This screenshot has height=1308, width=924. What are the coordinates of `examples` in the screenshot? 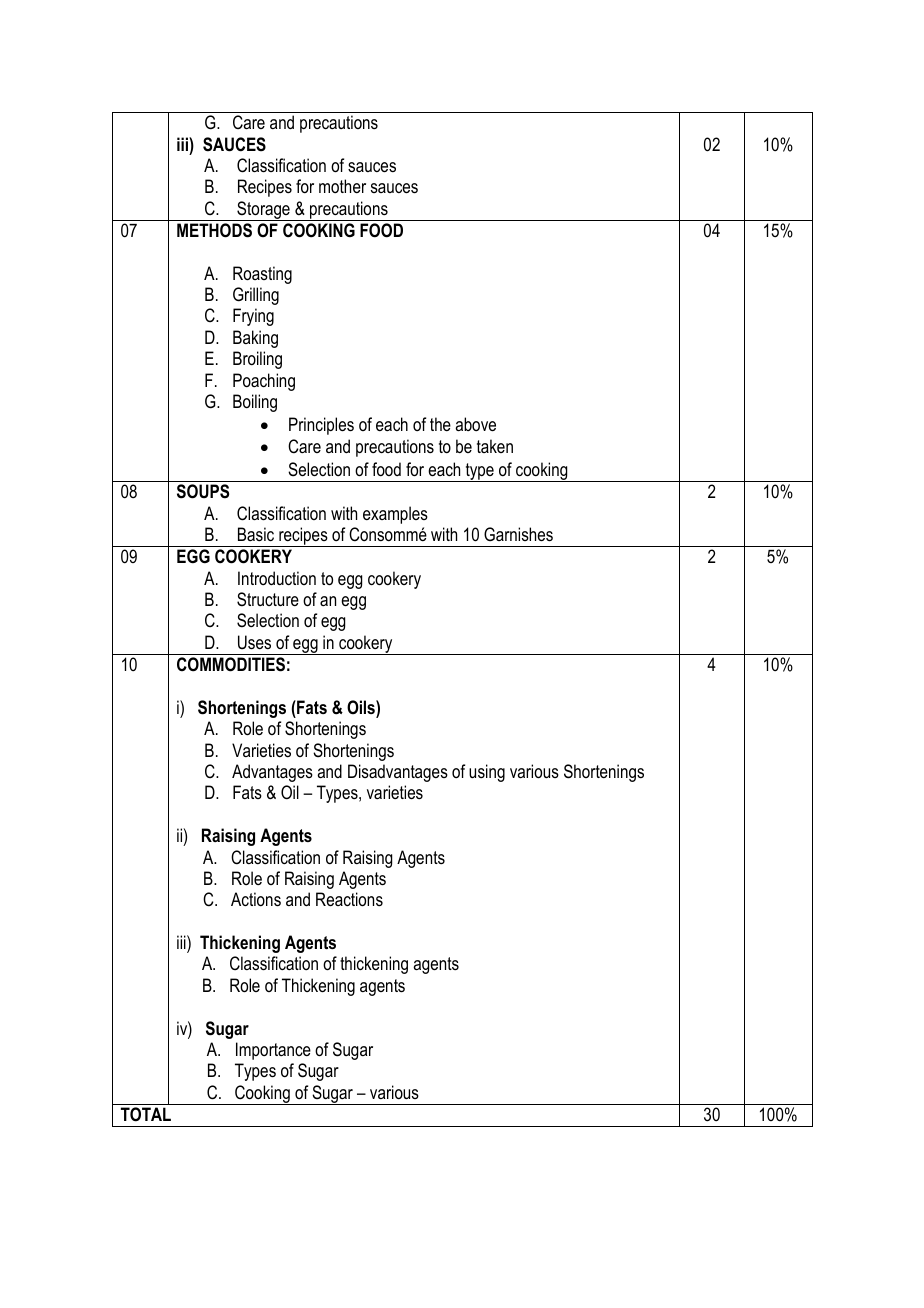 It's located at (395, 515).
